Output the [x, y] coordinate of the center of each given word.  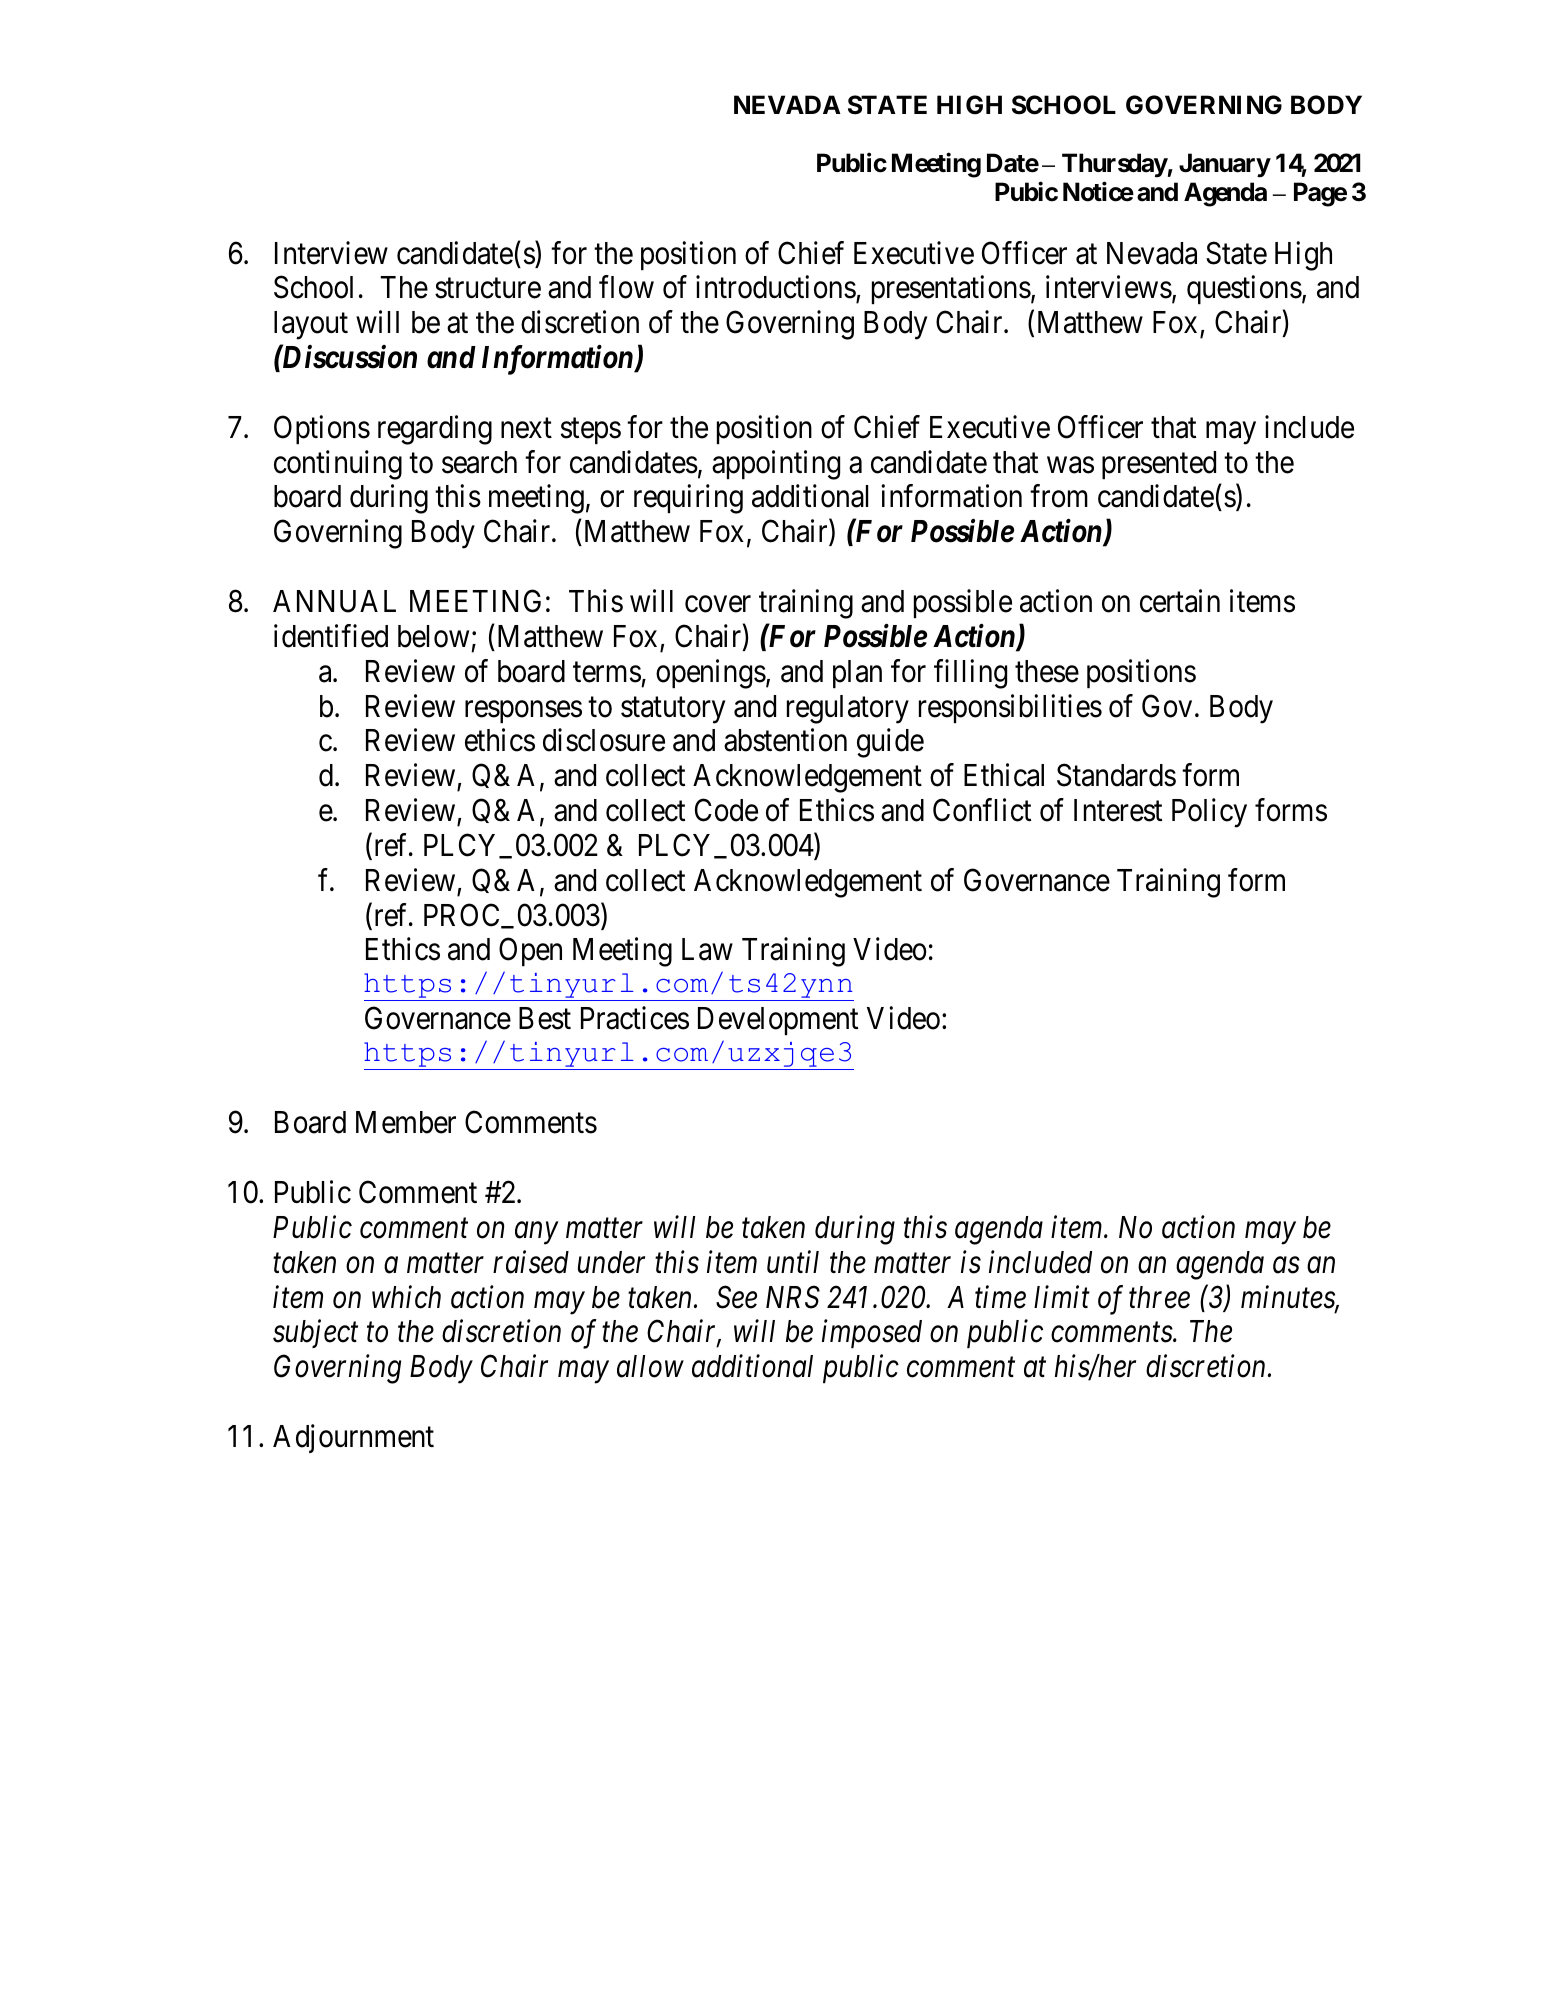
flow [626, 287]
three [1159, 1297]
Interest [1118, 810]
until [793, 1261]
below [433, 636]
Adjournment [353, 1438]
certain [1180, 601]
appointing [776, 465]
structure [488, 289]
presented [1159, 465]
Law [707, 949]
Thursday [1115, 165]
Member [406, 1122]
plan [857, 674]
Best [545, 1018]
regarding [435, 430]
